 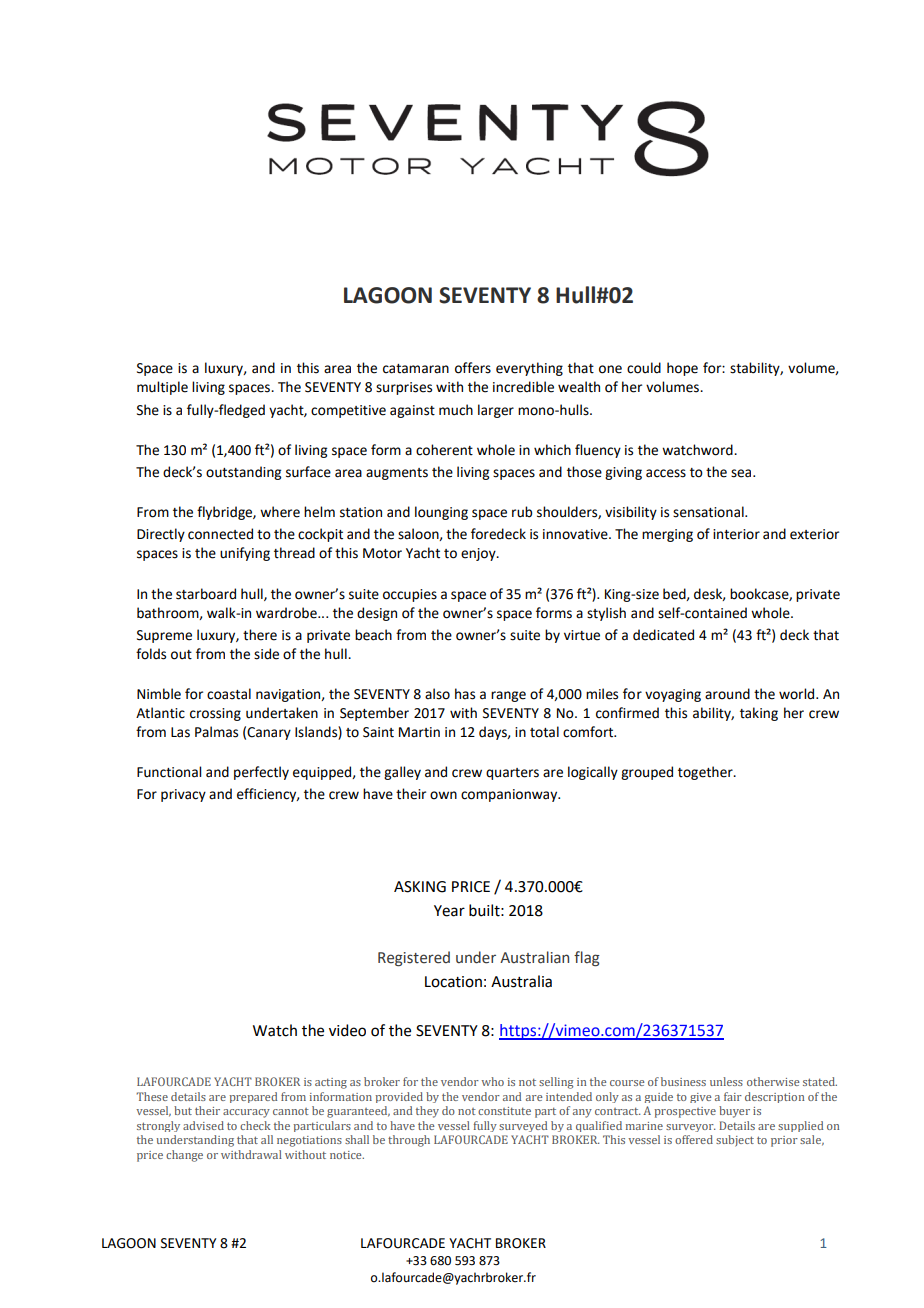 I want to click on Location, so click(x=453, y=982).
